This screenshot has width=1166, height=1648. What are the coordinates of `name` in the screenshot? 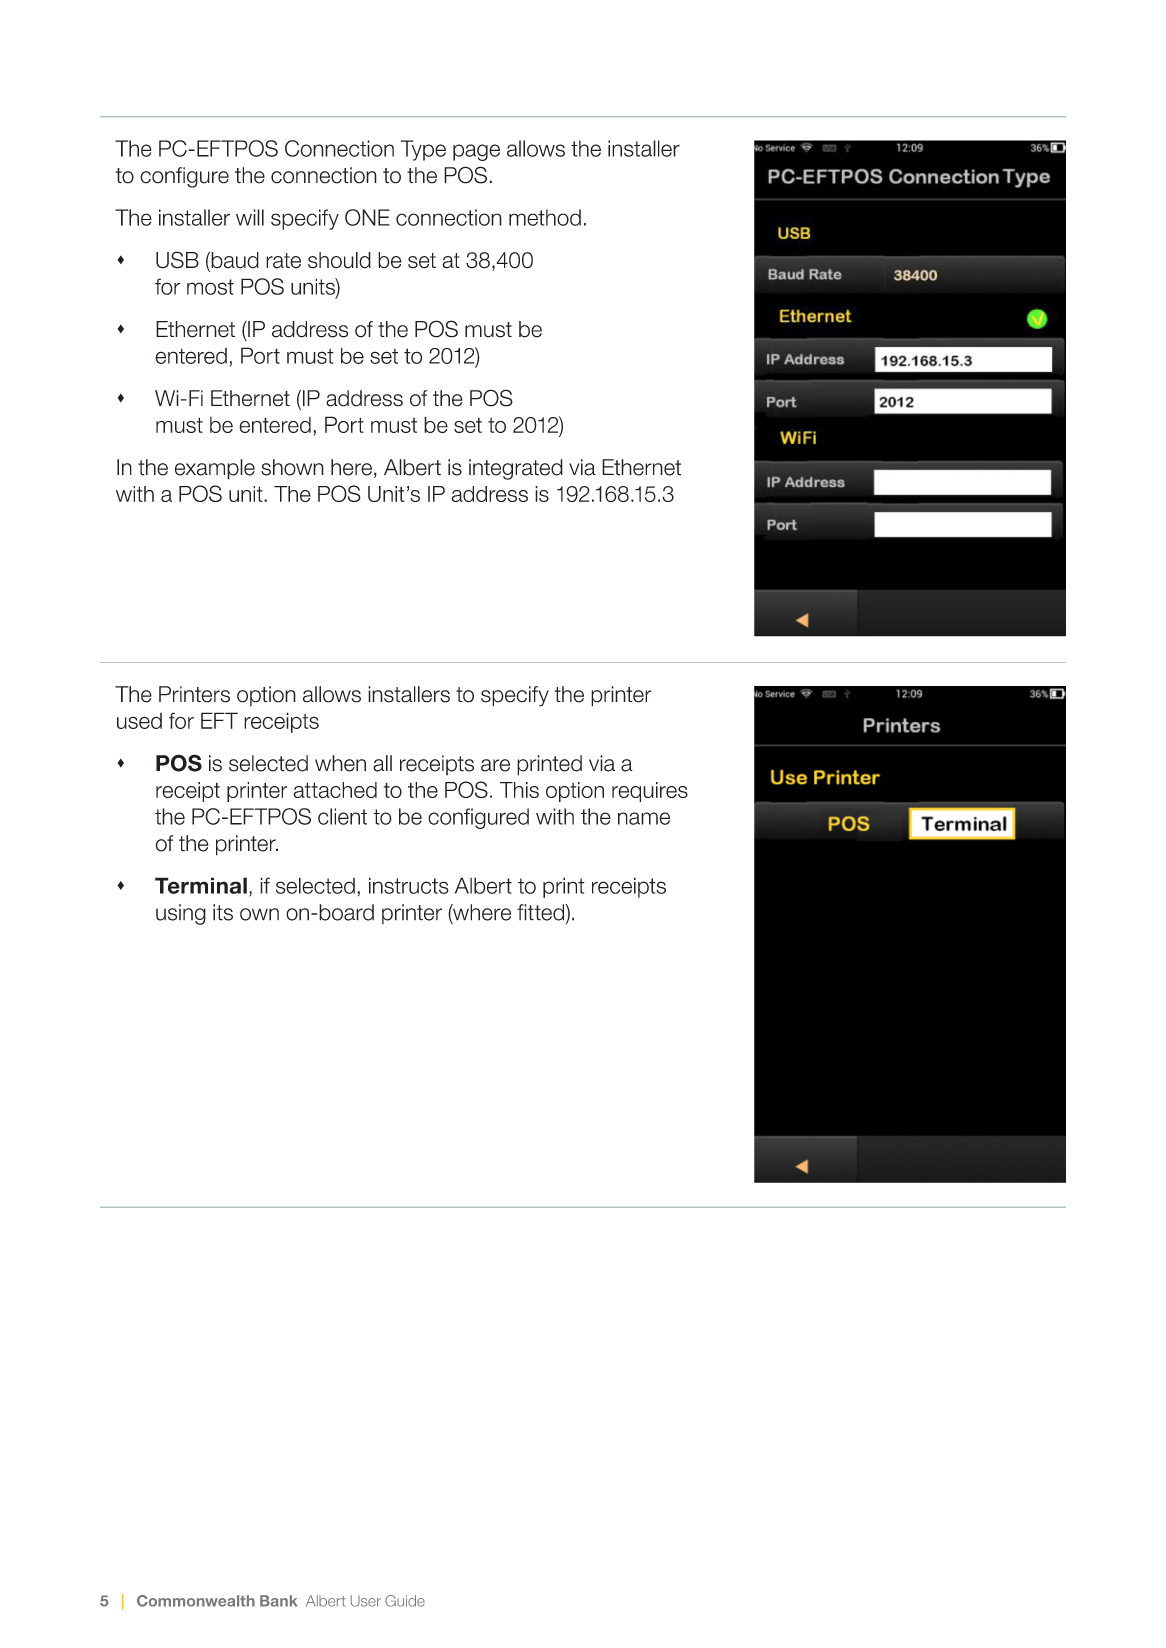 It's located at (644, 818).
